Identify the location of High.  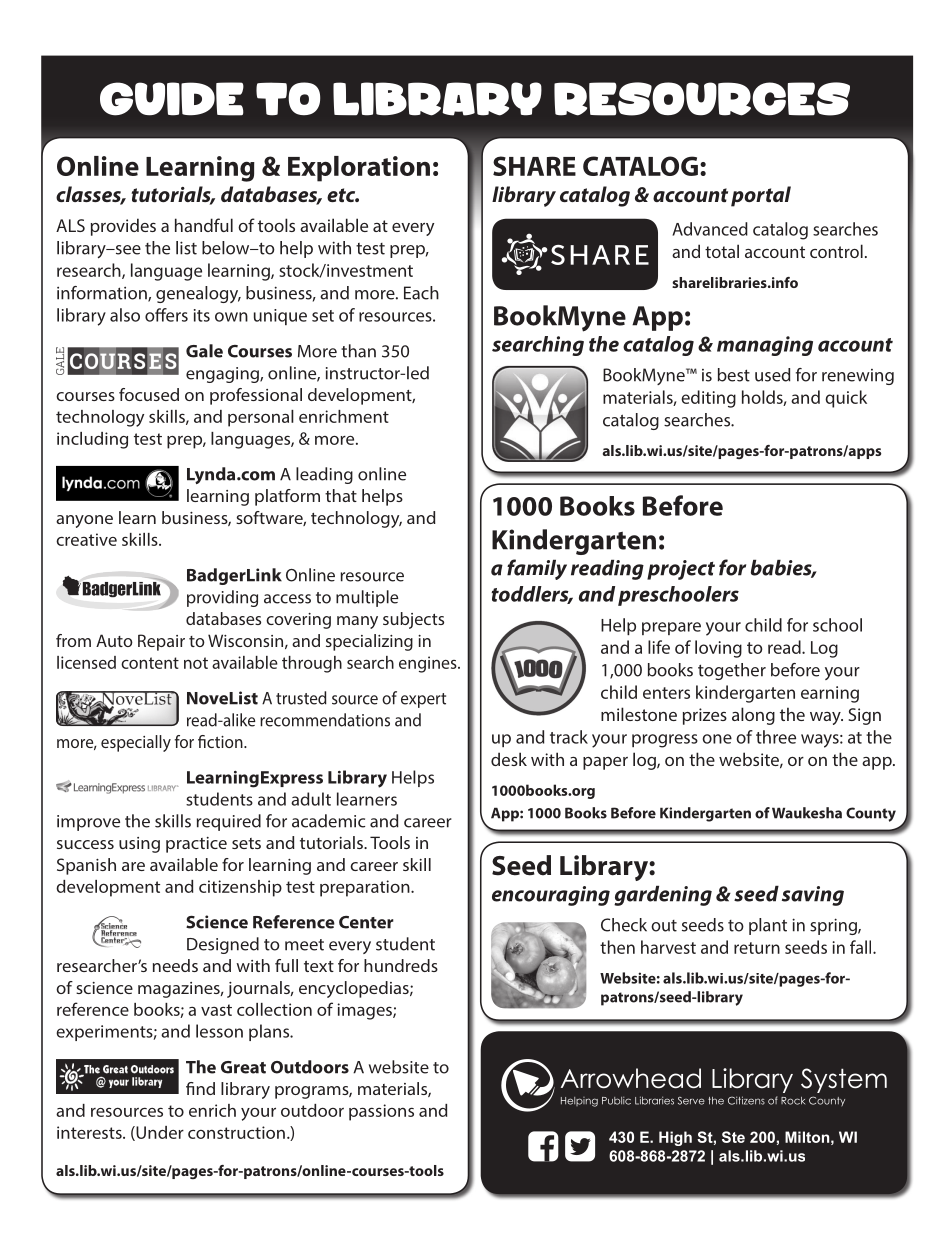
(675, 1138).
